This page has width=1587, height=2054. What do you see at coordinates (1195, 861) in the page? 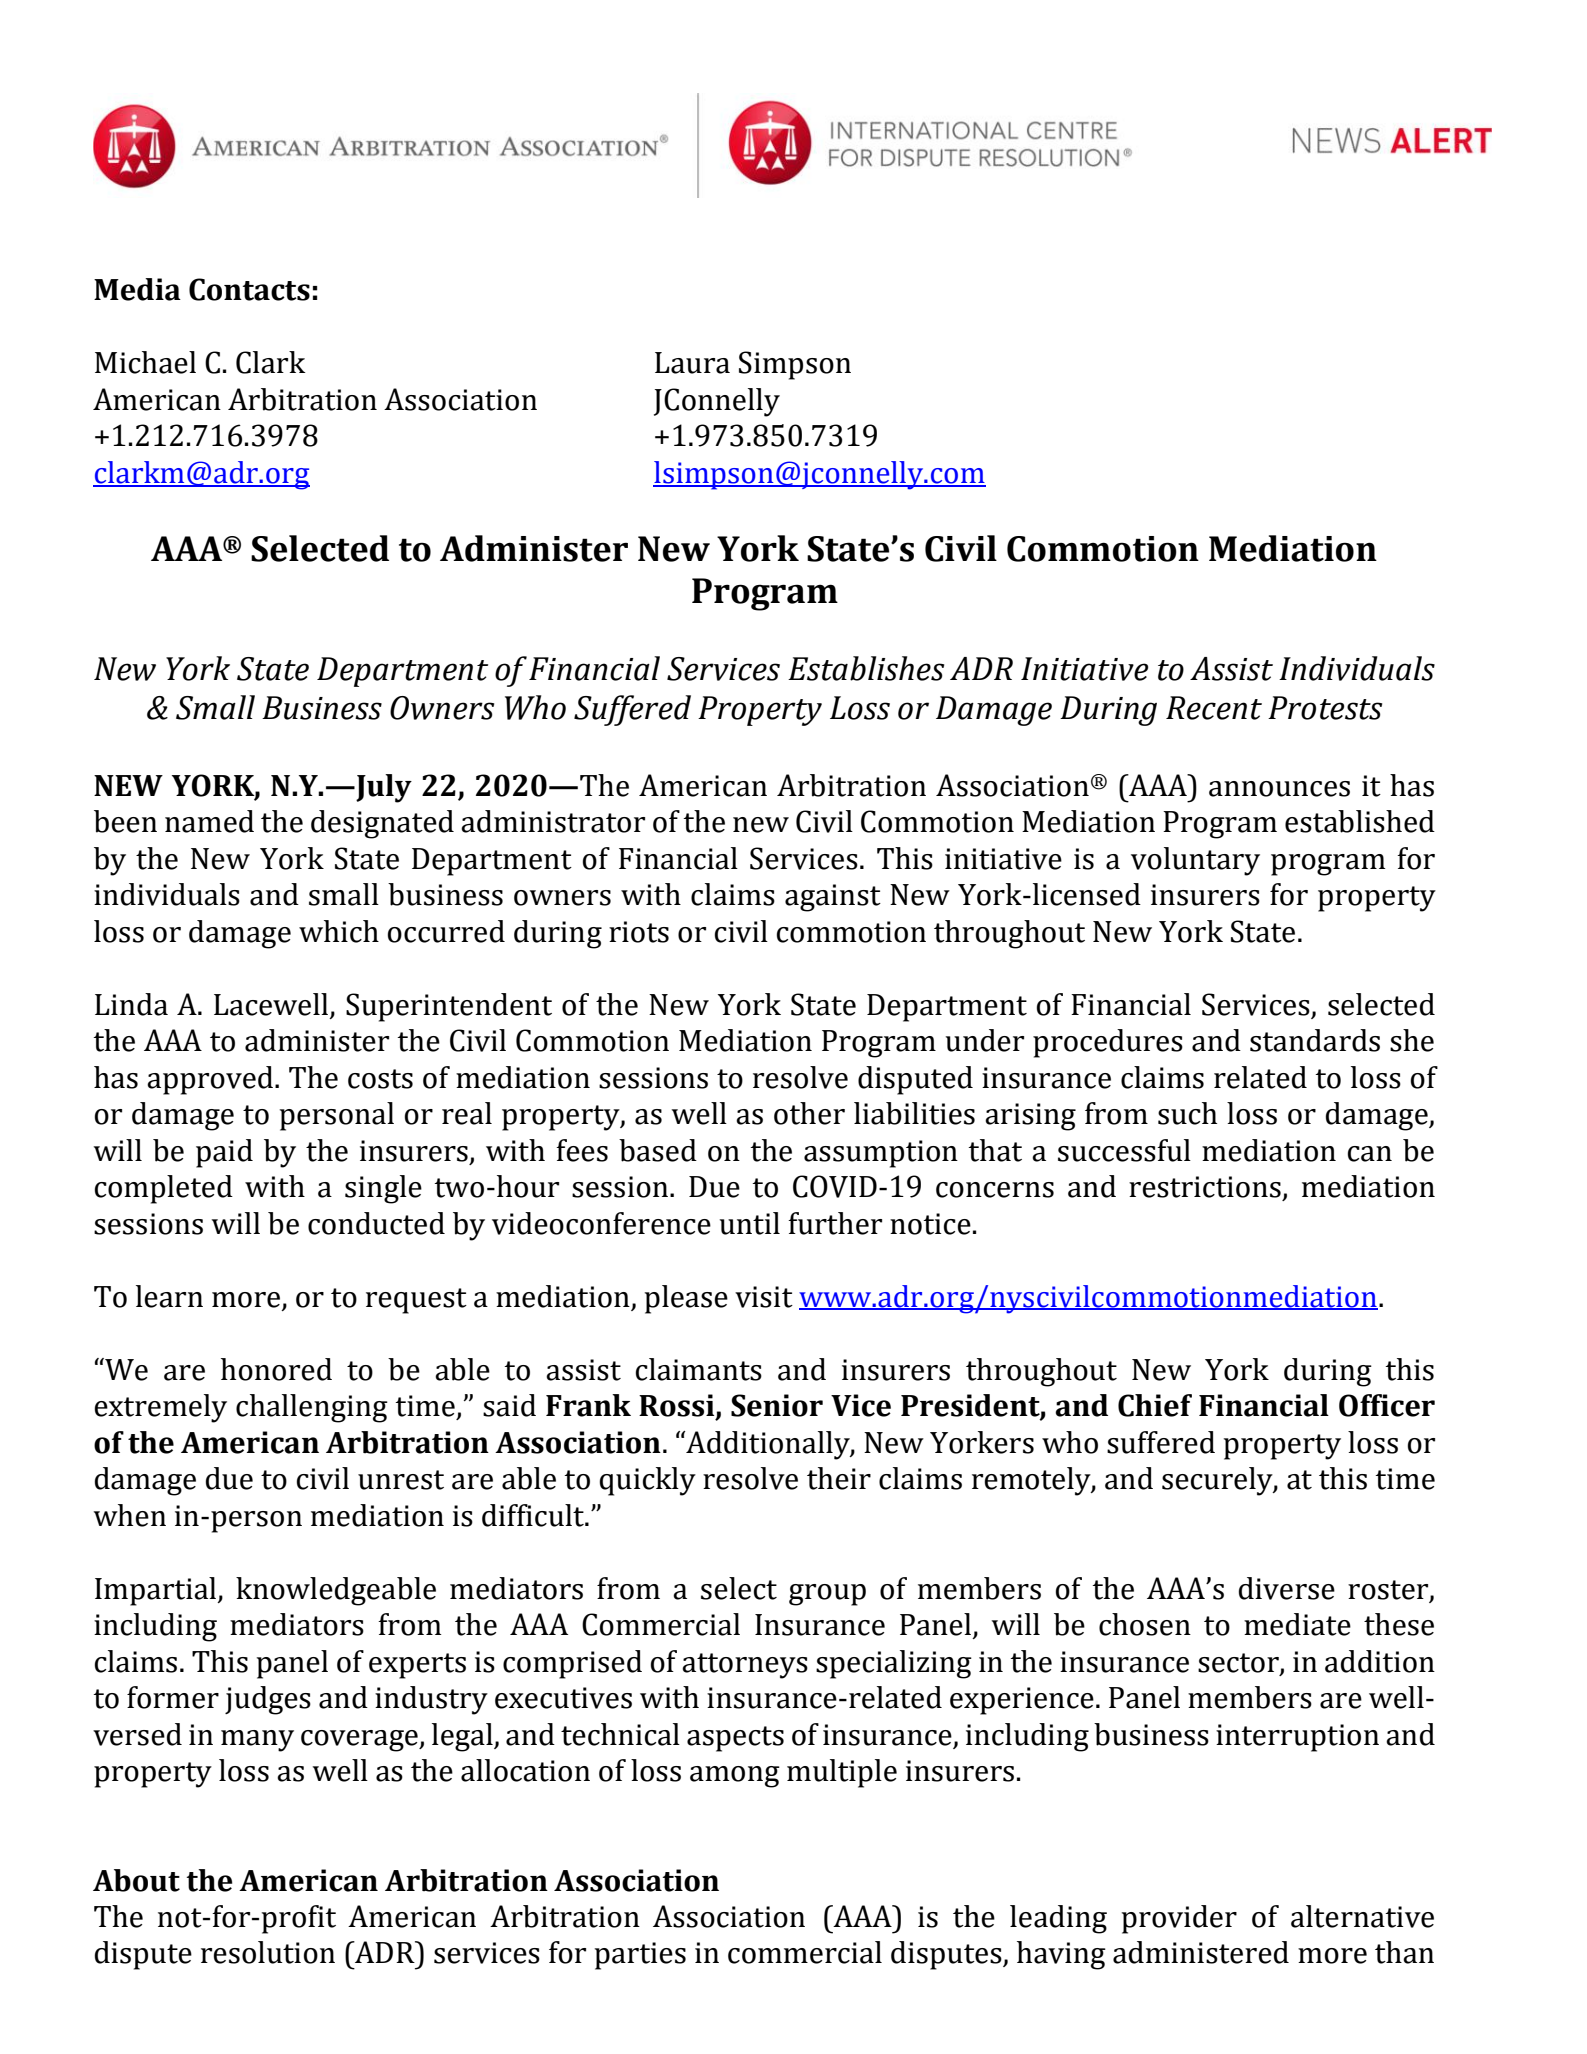
I see `voluntary` at bounding box center [1195, 861].
